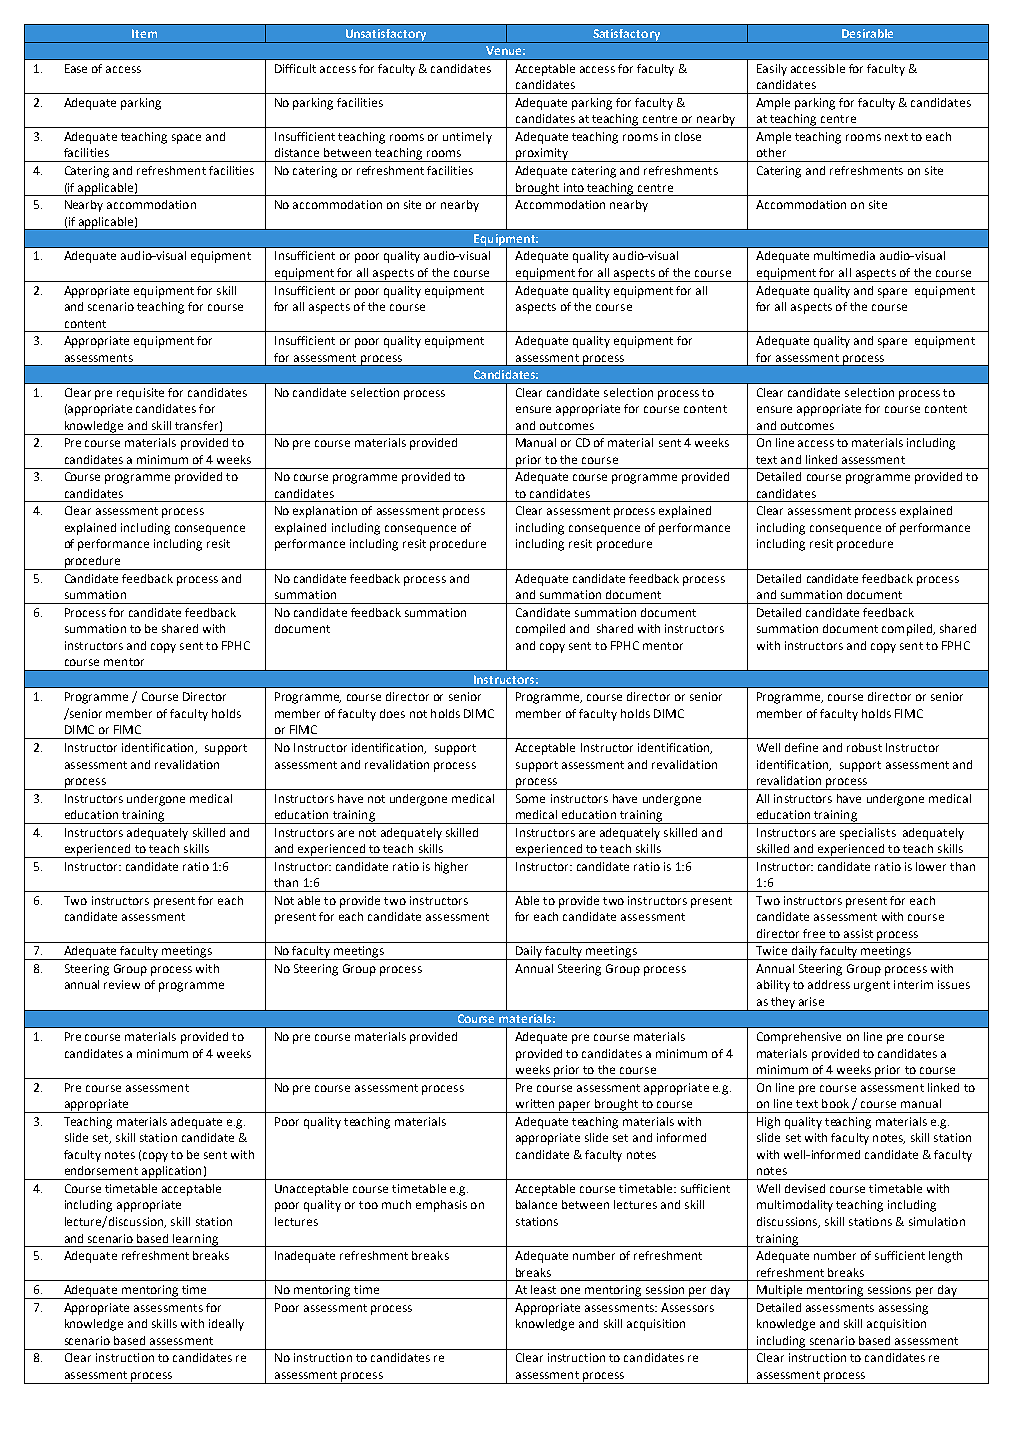 The width and height of the page is (1012, 1431). I want to click on Easily, so click(772, 70).
